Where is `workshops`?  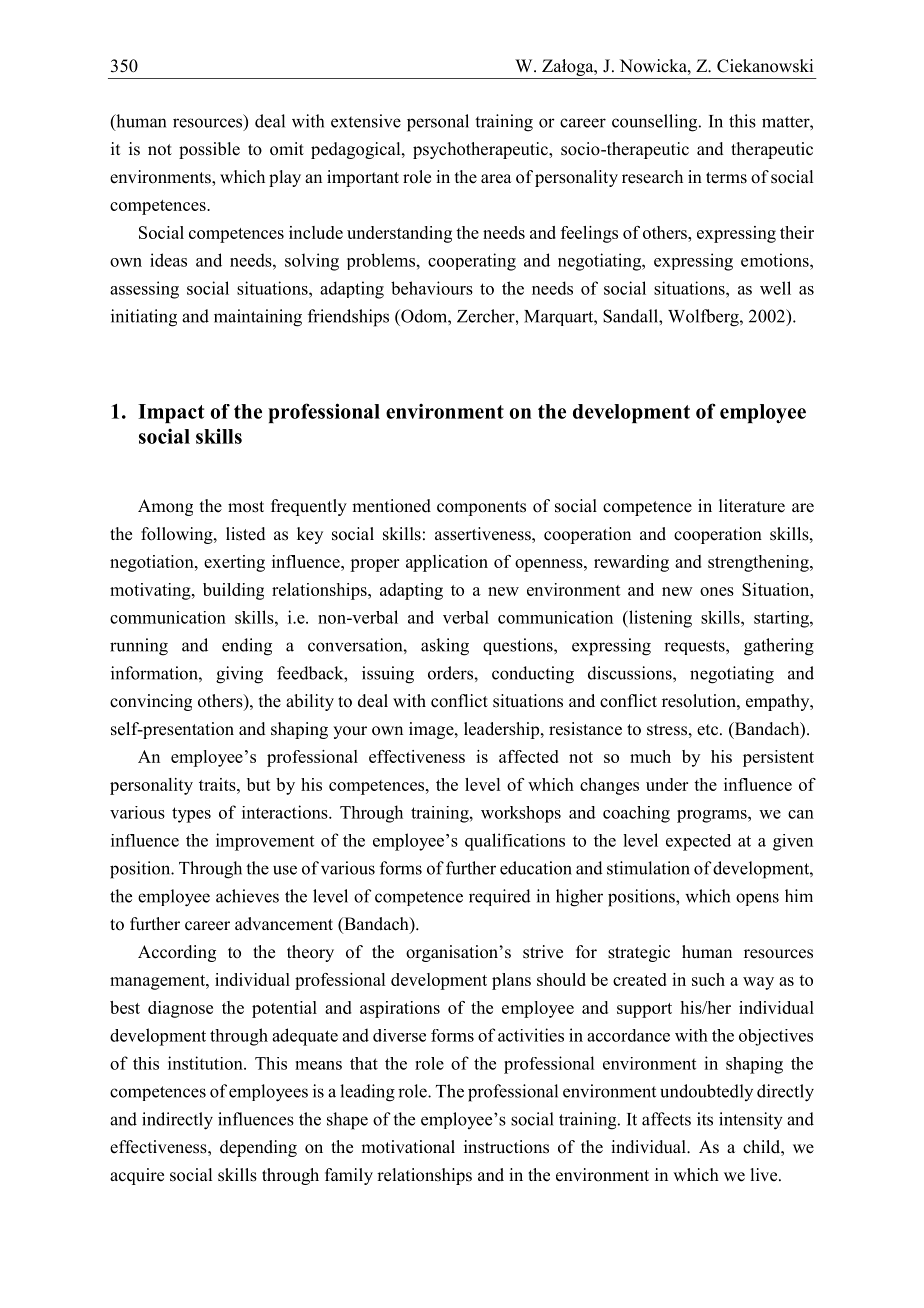 workshops is located at coordinates (521, 814).
